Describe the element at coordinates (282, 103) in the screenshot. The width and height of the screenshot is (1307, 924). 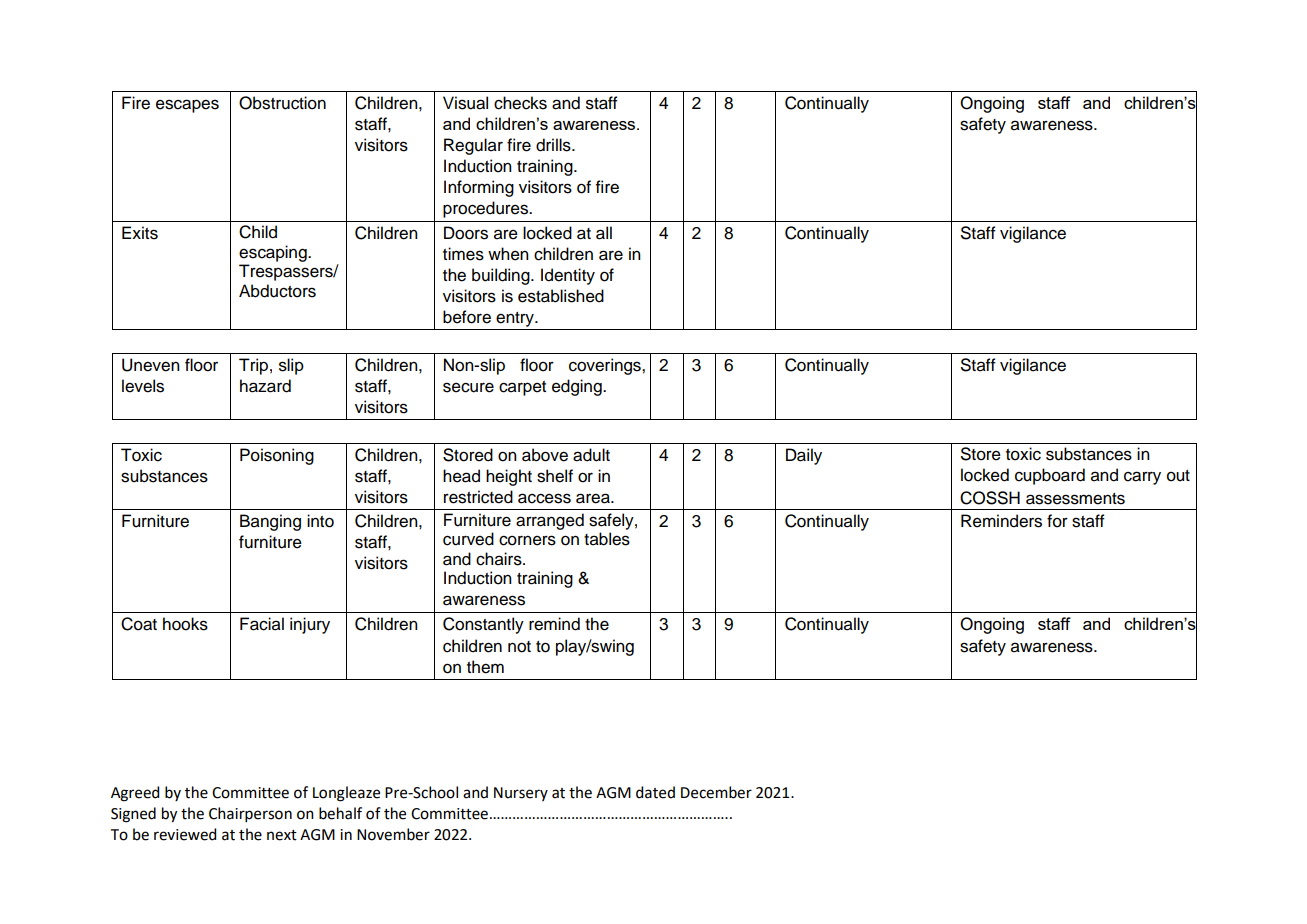
I see `Obstruction` at that location.
